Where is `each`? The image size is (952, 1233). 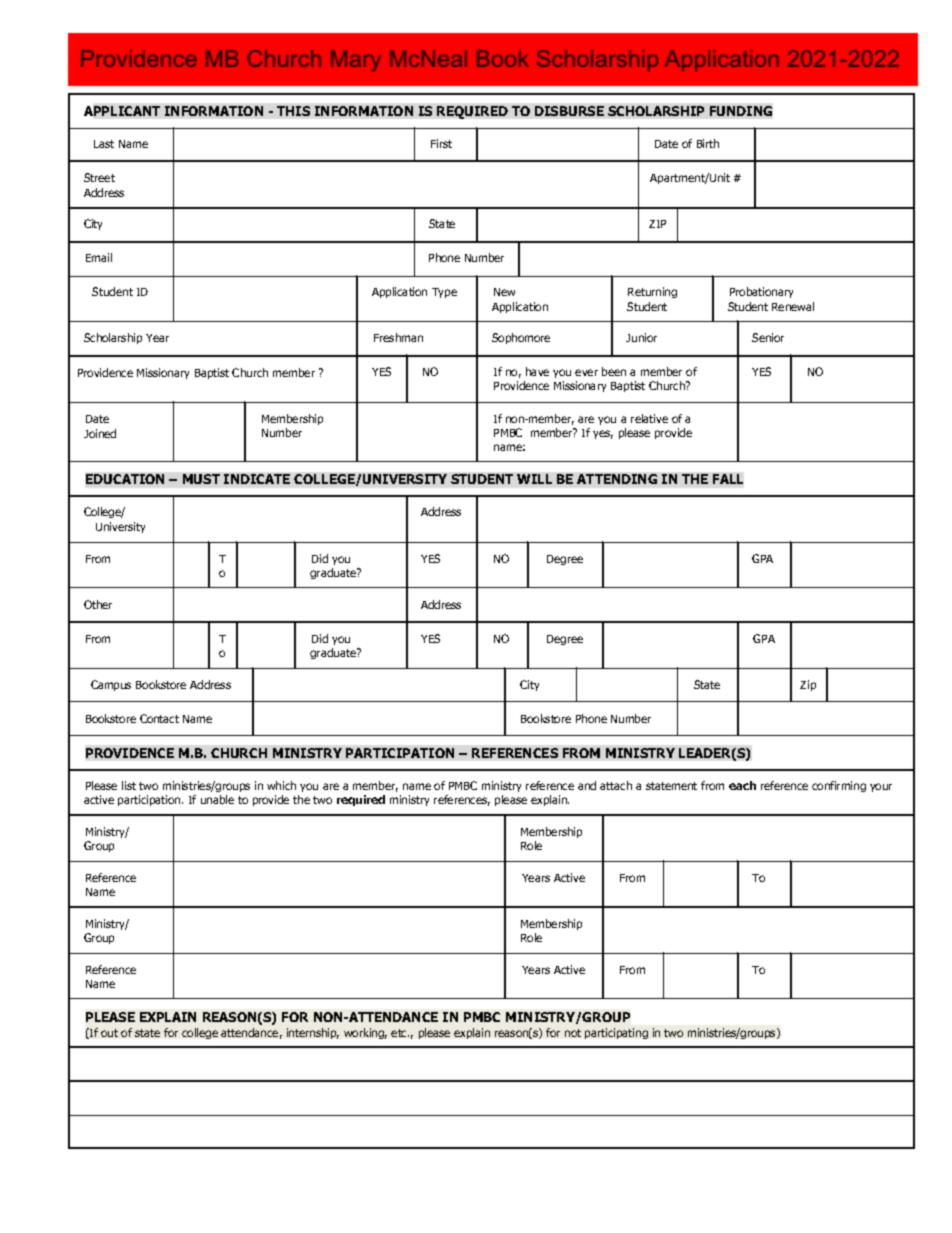
each is located at coordinates (742, 785).
